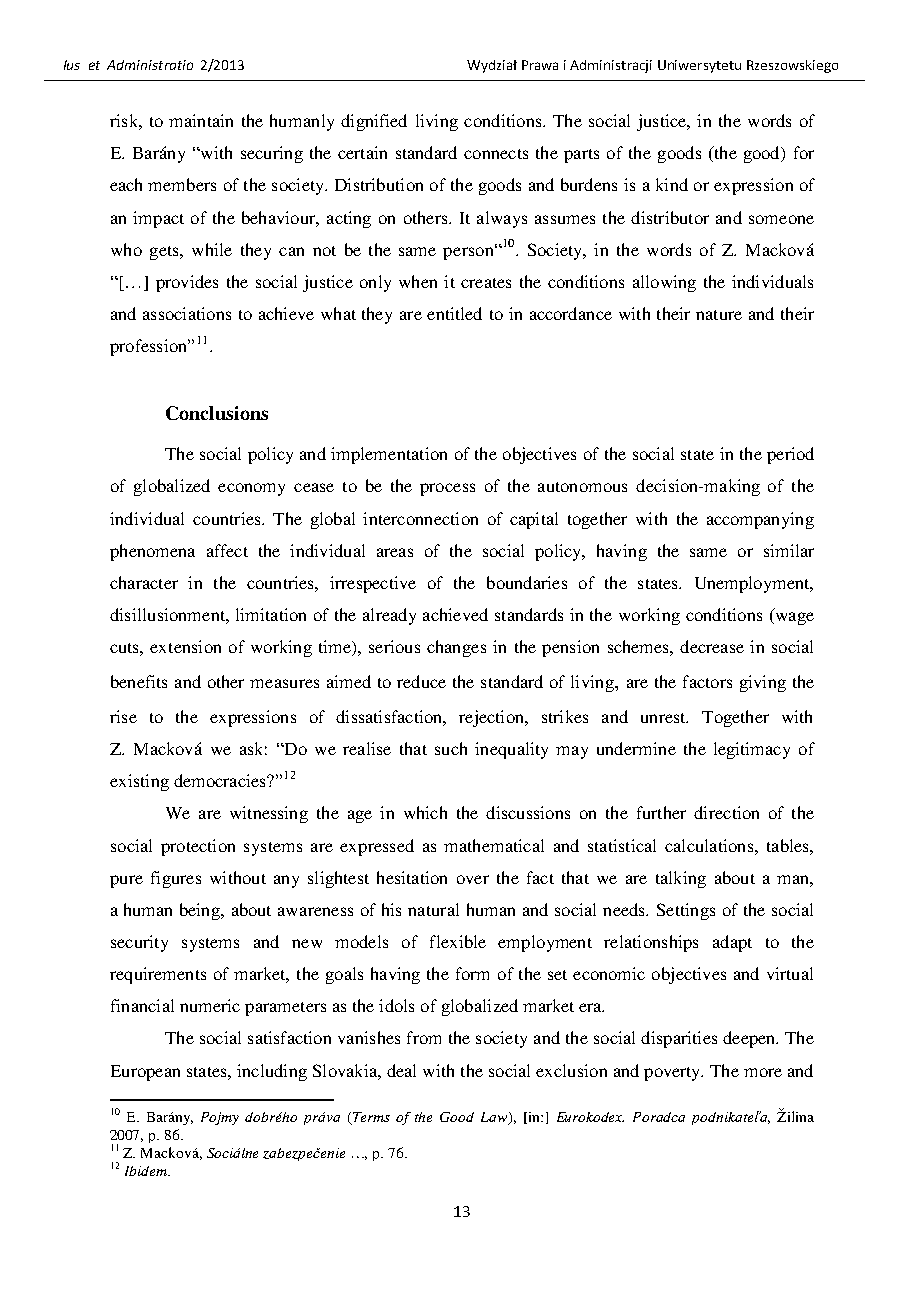  Describe the element at coordinates (201, 120) in the document. I see `maintain` at that location.
